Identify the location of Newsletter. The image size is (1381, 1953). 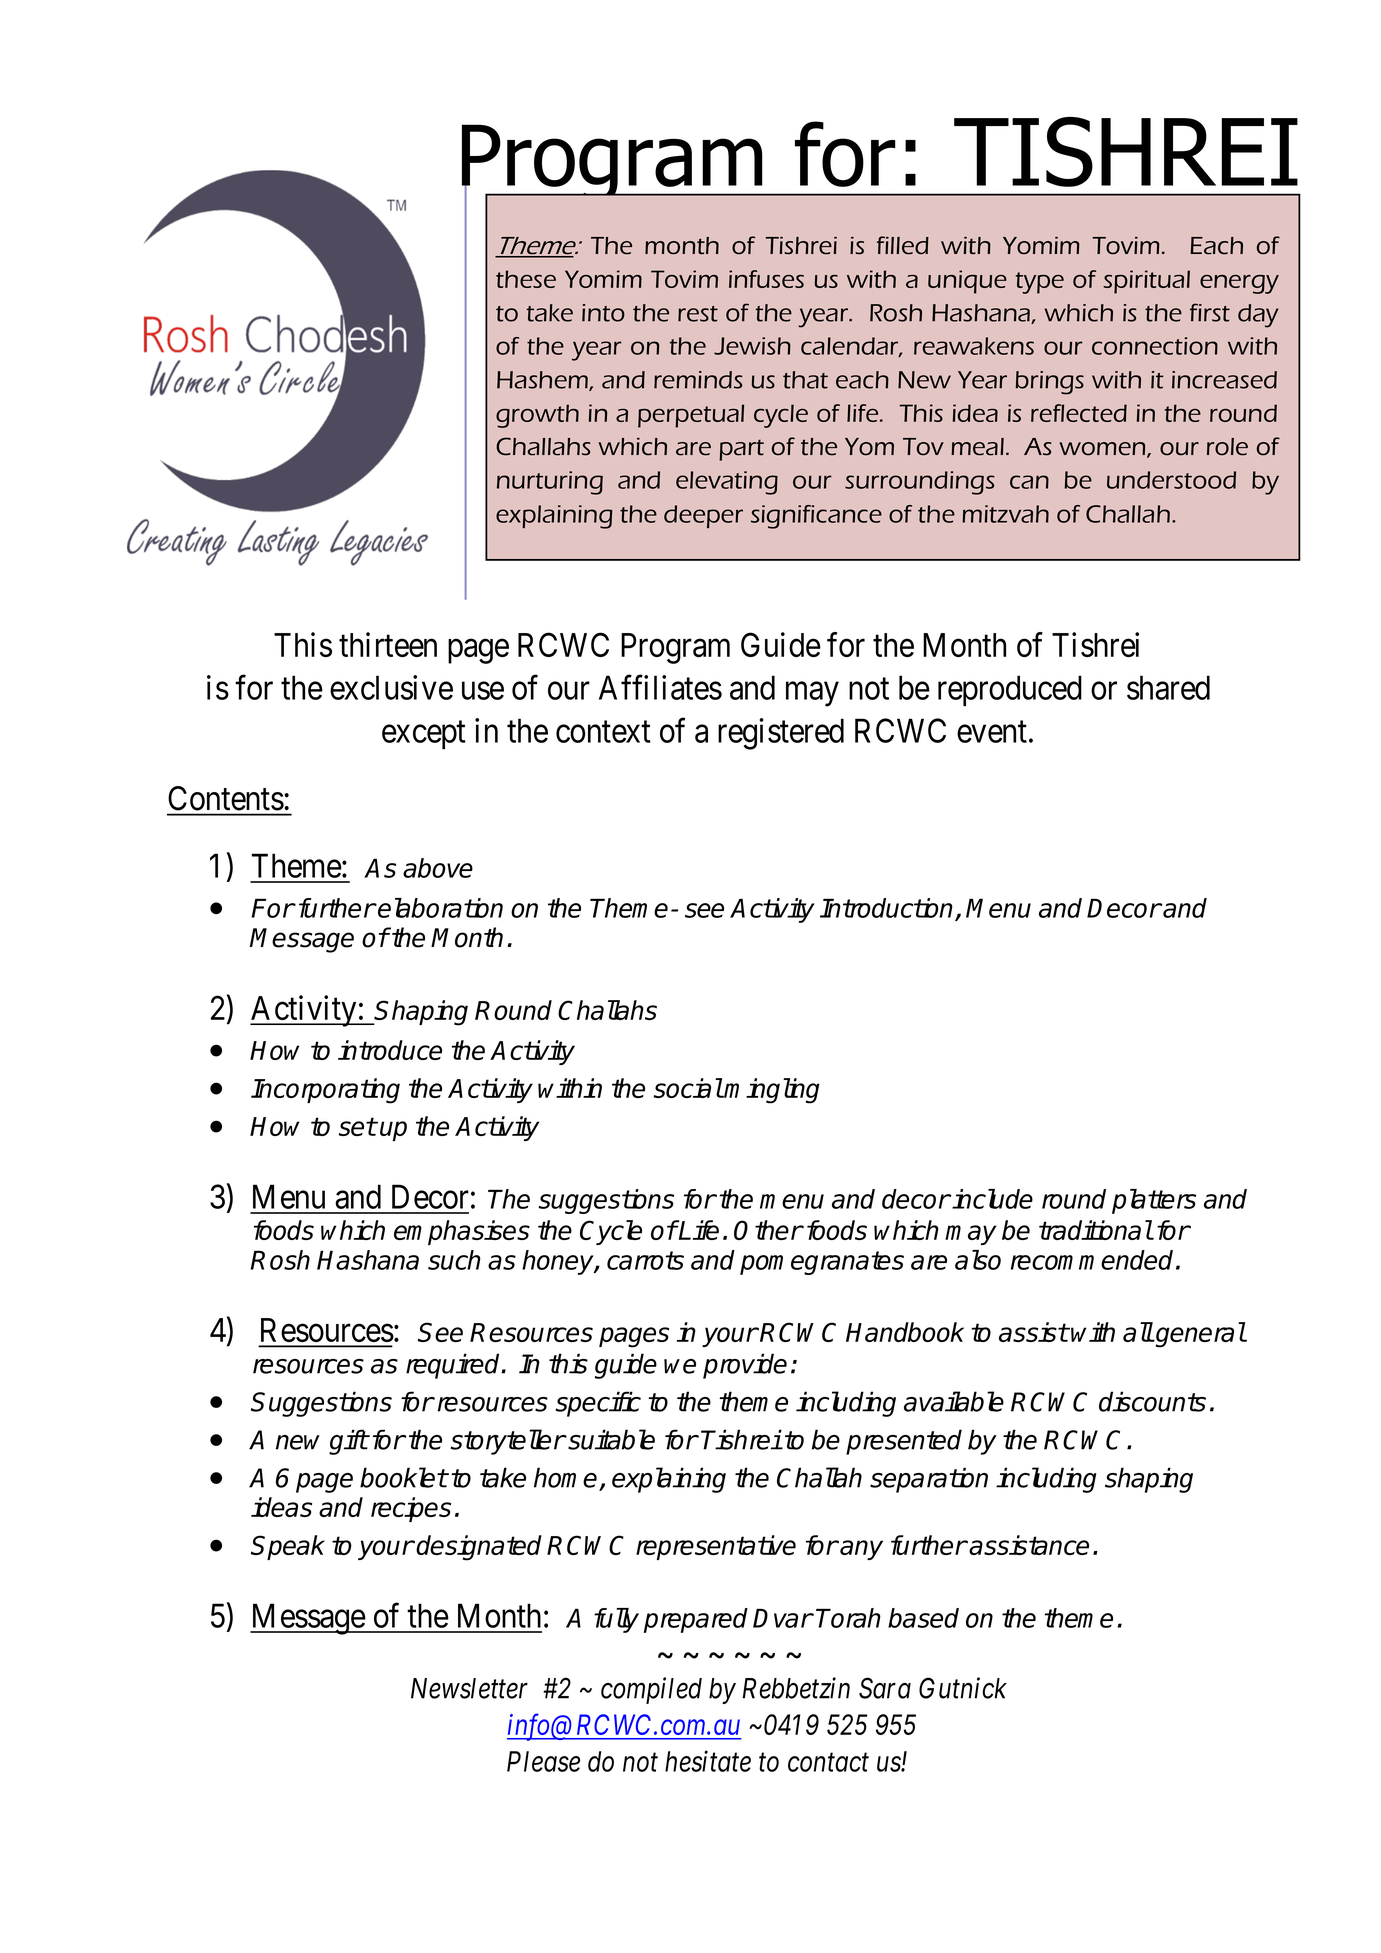
(469, 1688).
